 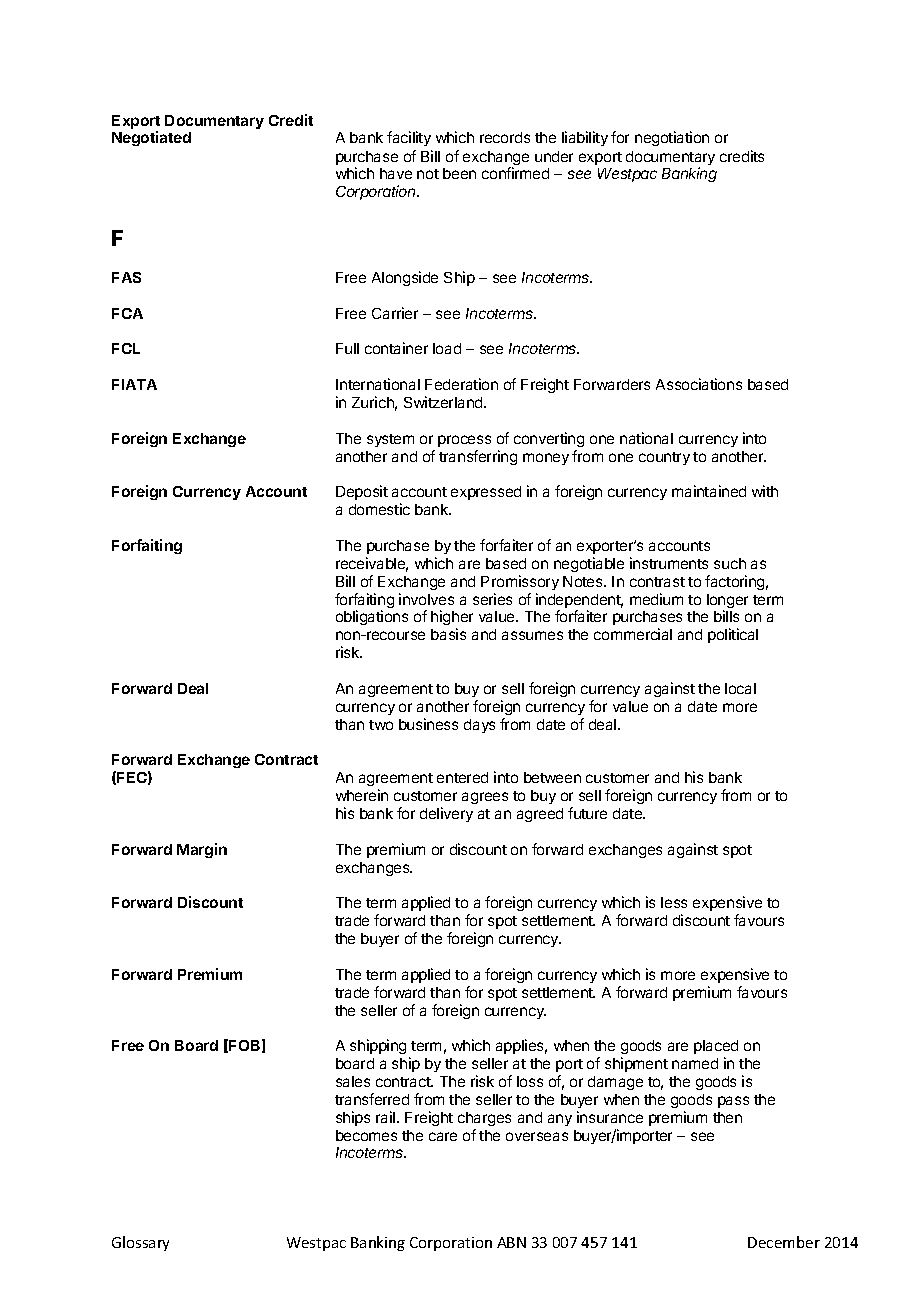 What do you see at coordinates (446, 814) in the page?
I see `delivery` at bounding box center [446, 814].
